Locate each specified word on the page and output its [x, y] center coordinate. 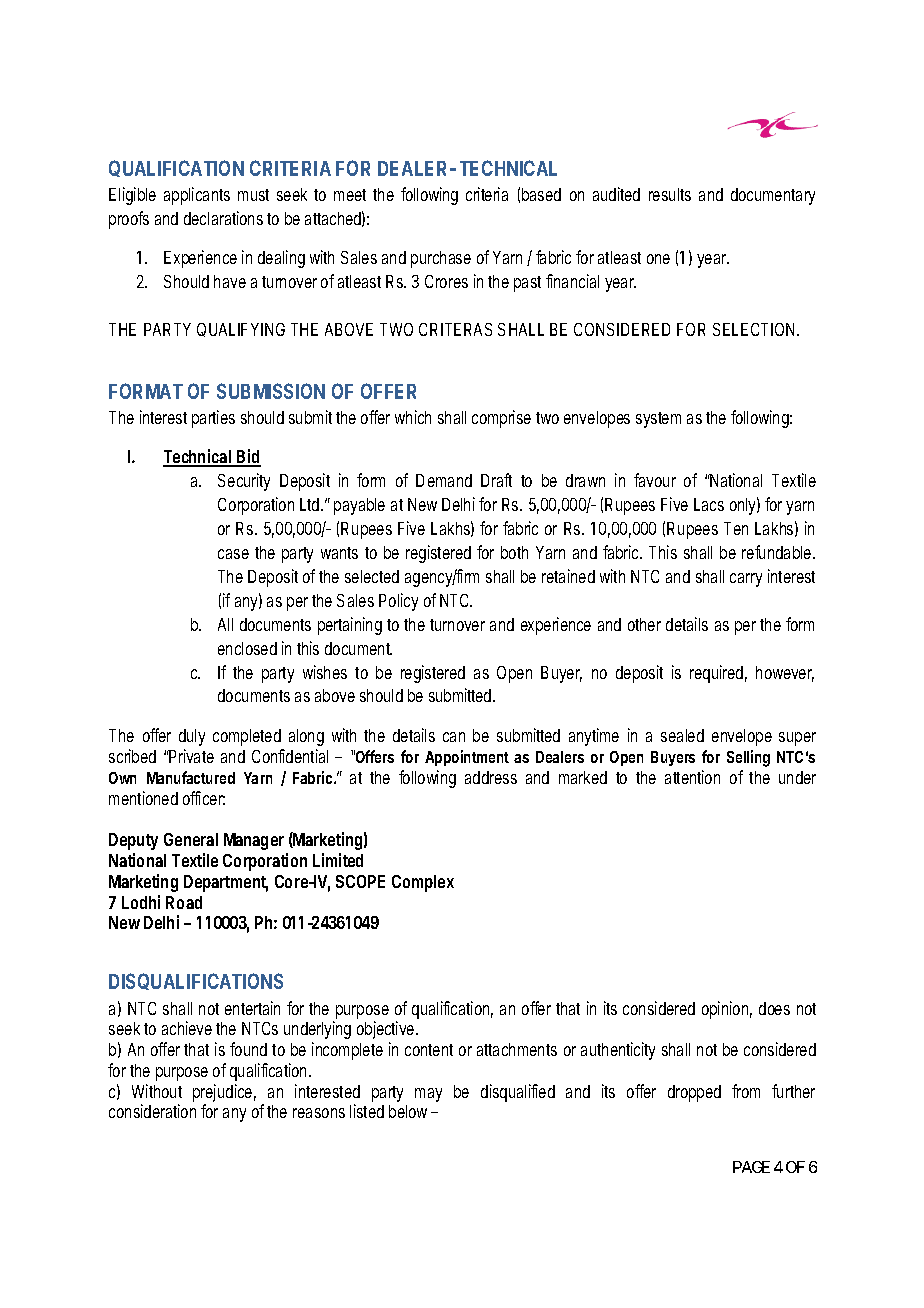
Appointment [467, 758]
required [718, 674]
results [670, 194]
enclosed [247, 648]
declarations [223, 218]
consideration [152, 1111]
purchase [441, 259]
